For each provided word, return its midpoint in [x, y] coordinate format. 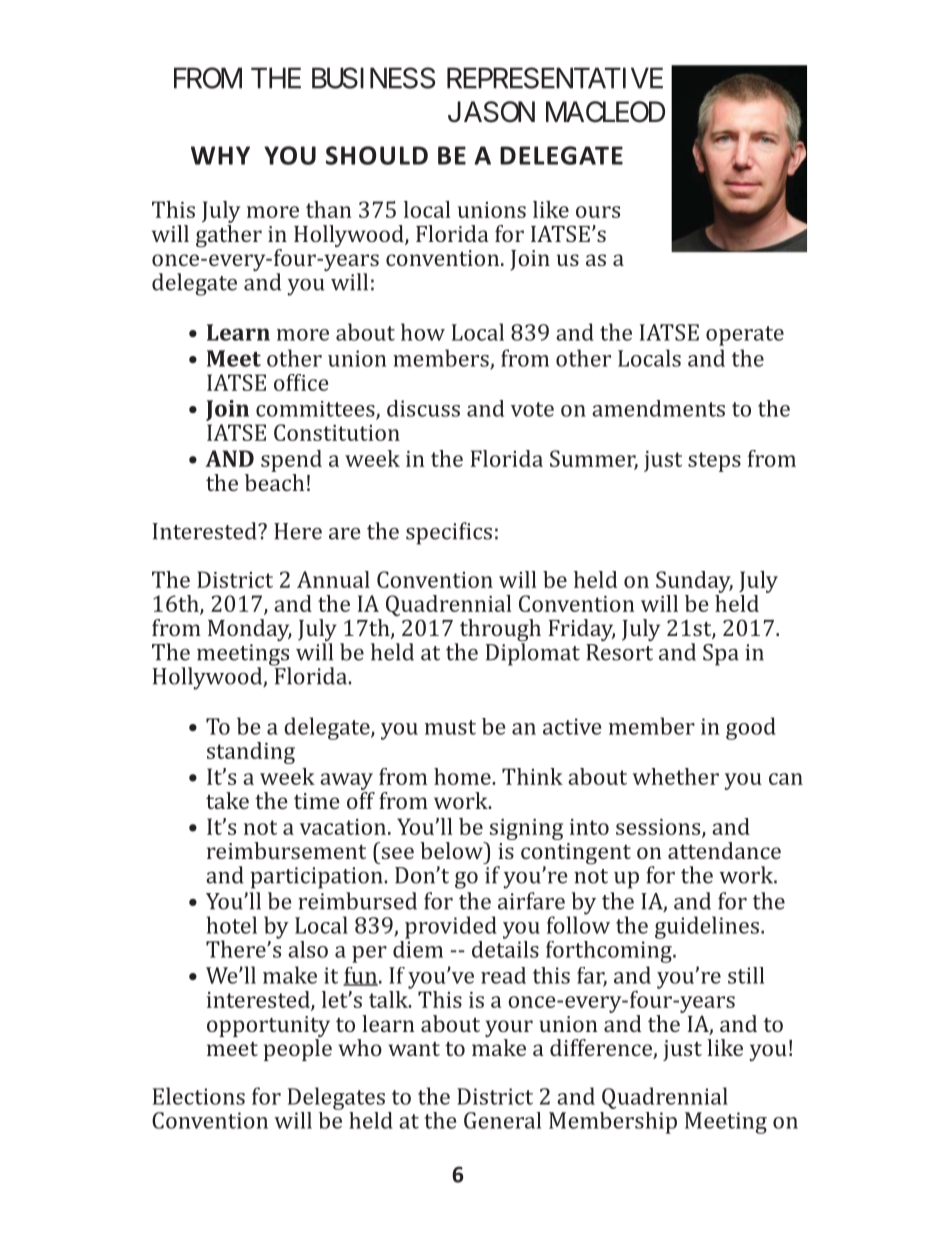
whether [676, 776]
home [463, 776]
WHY [220, 155]
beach [274, 481]
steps [714, 462]
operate [745, 336]
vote [532, 409]
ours [598, 212]
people [298, 1048]
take [227, 800]
